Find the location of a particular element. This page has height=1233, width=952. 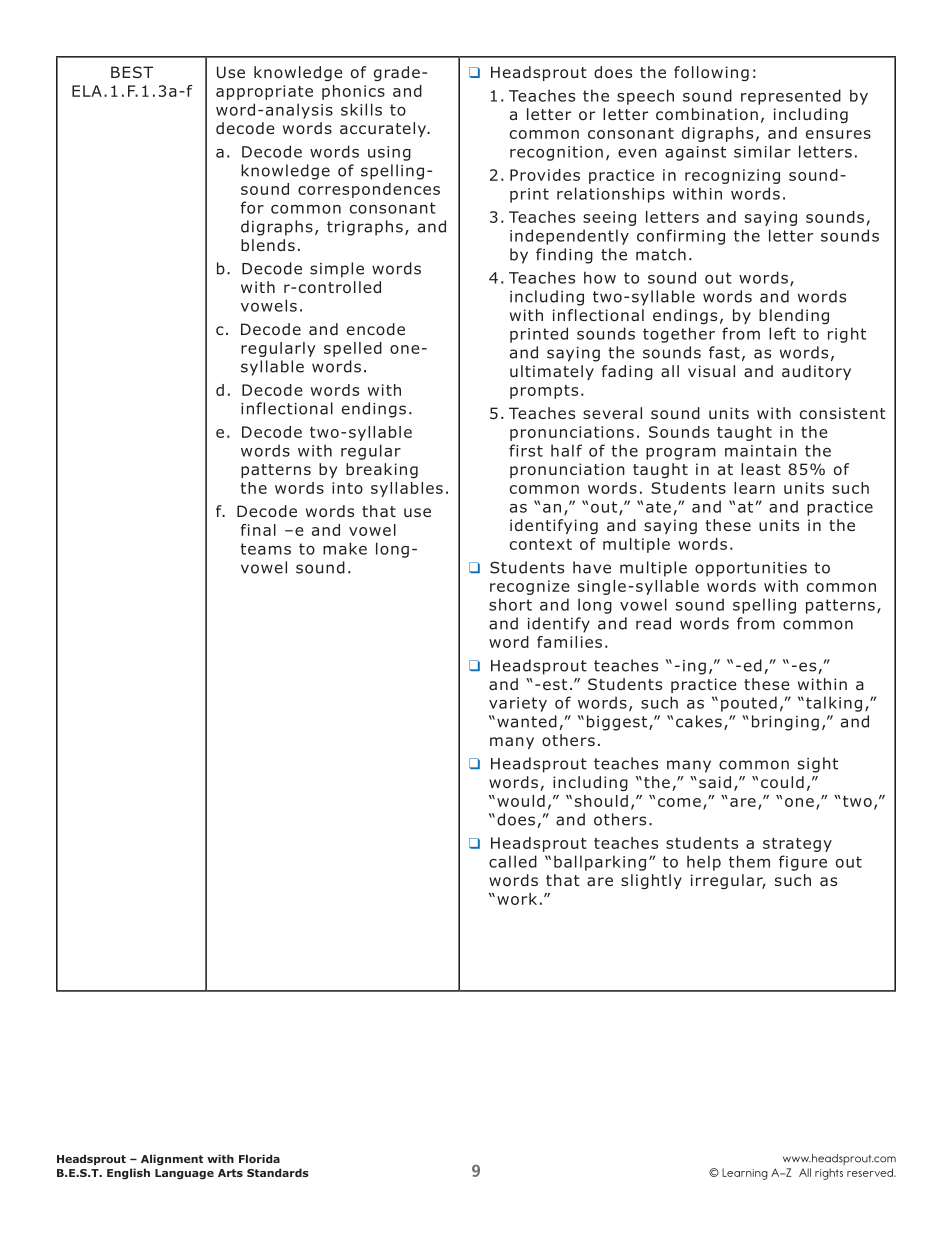

work is located at coordinates (517, 899).
